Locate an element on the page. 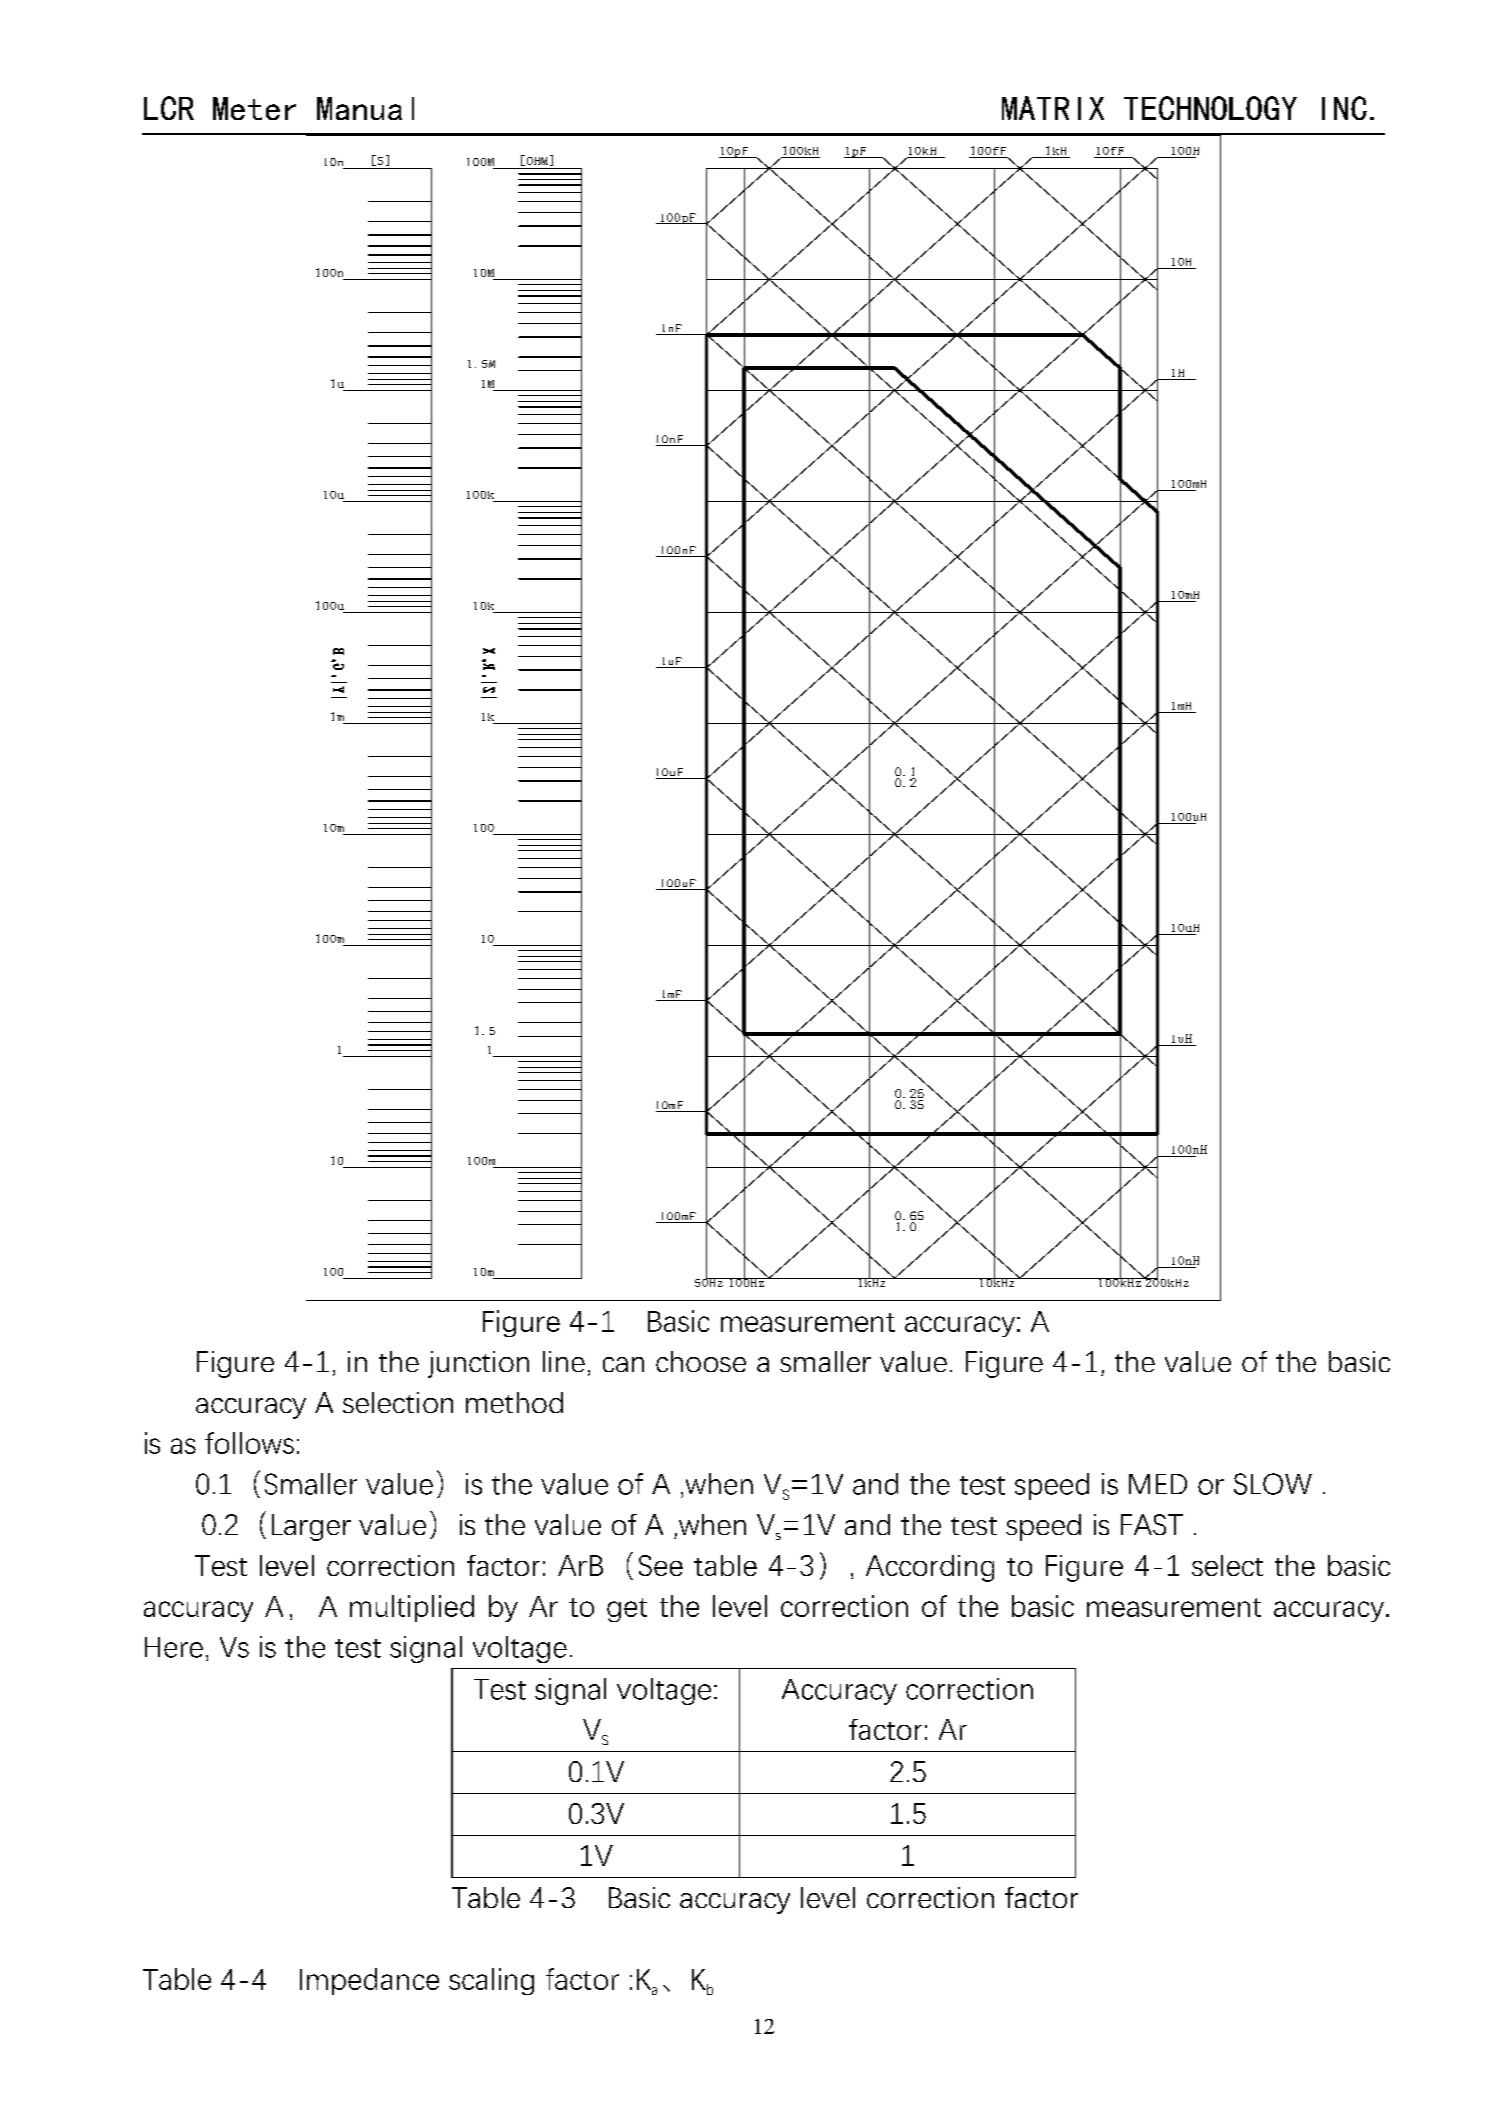  SLOW is located at coordinates (1273, 1484).
